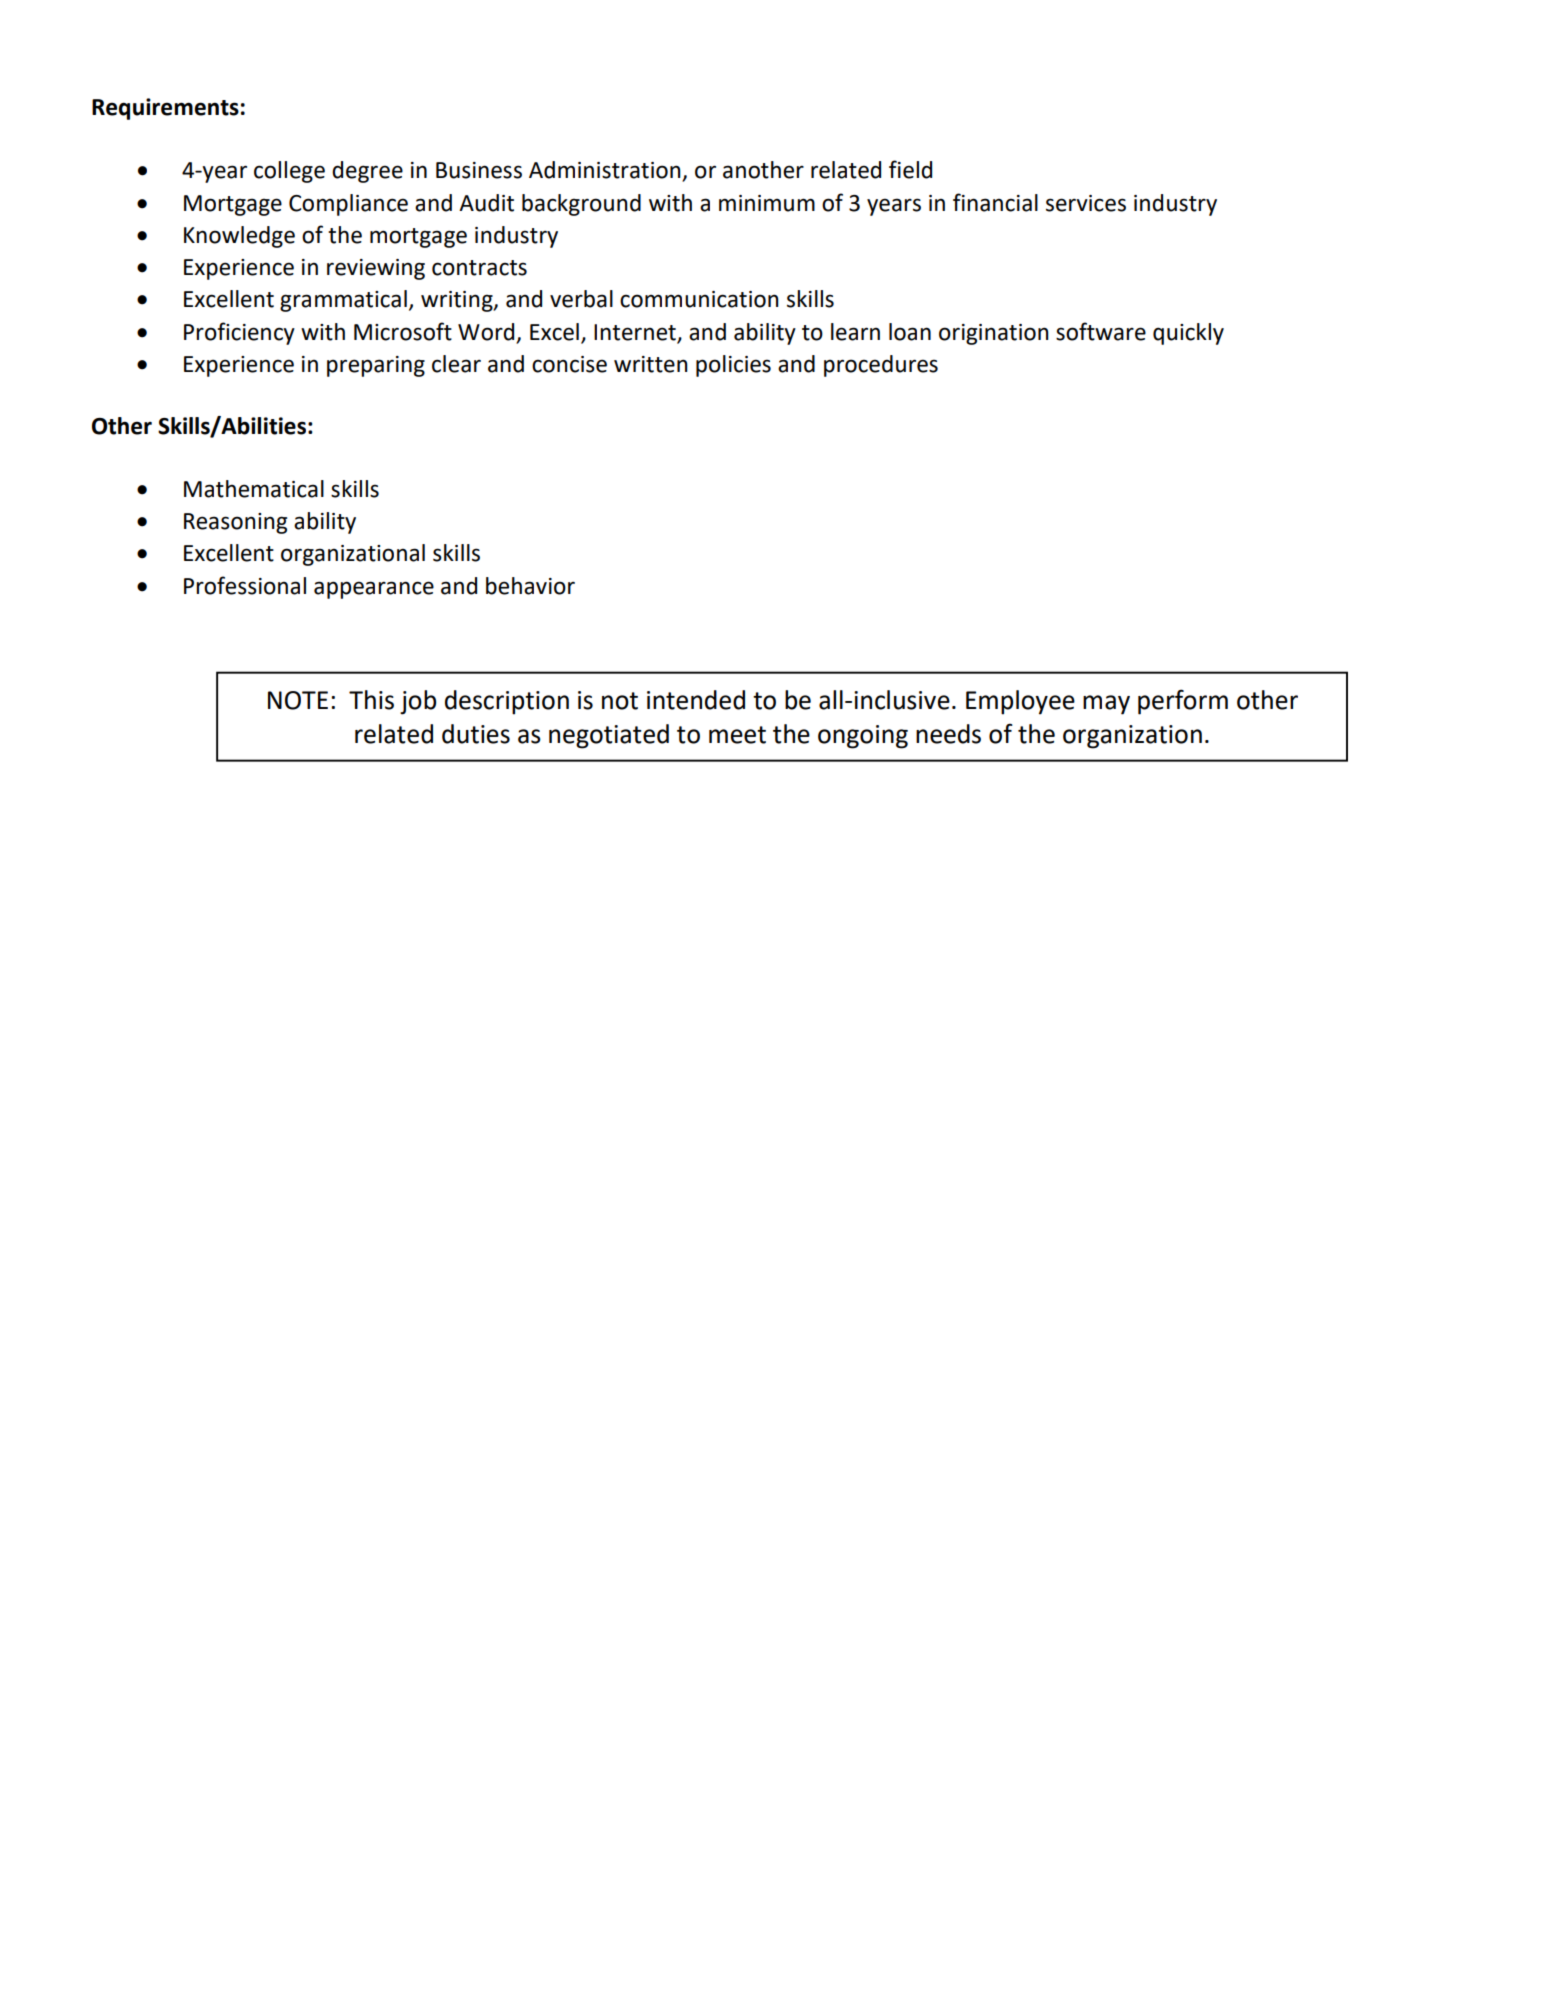  Describe the element at coordinates (696, 700) in the document. I see `intended` at that location.
